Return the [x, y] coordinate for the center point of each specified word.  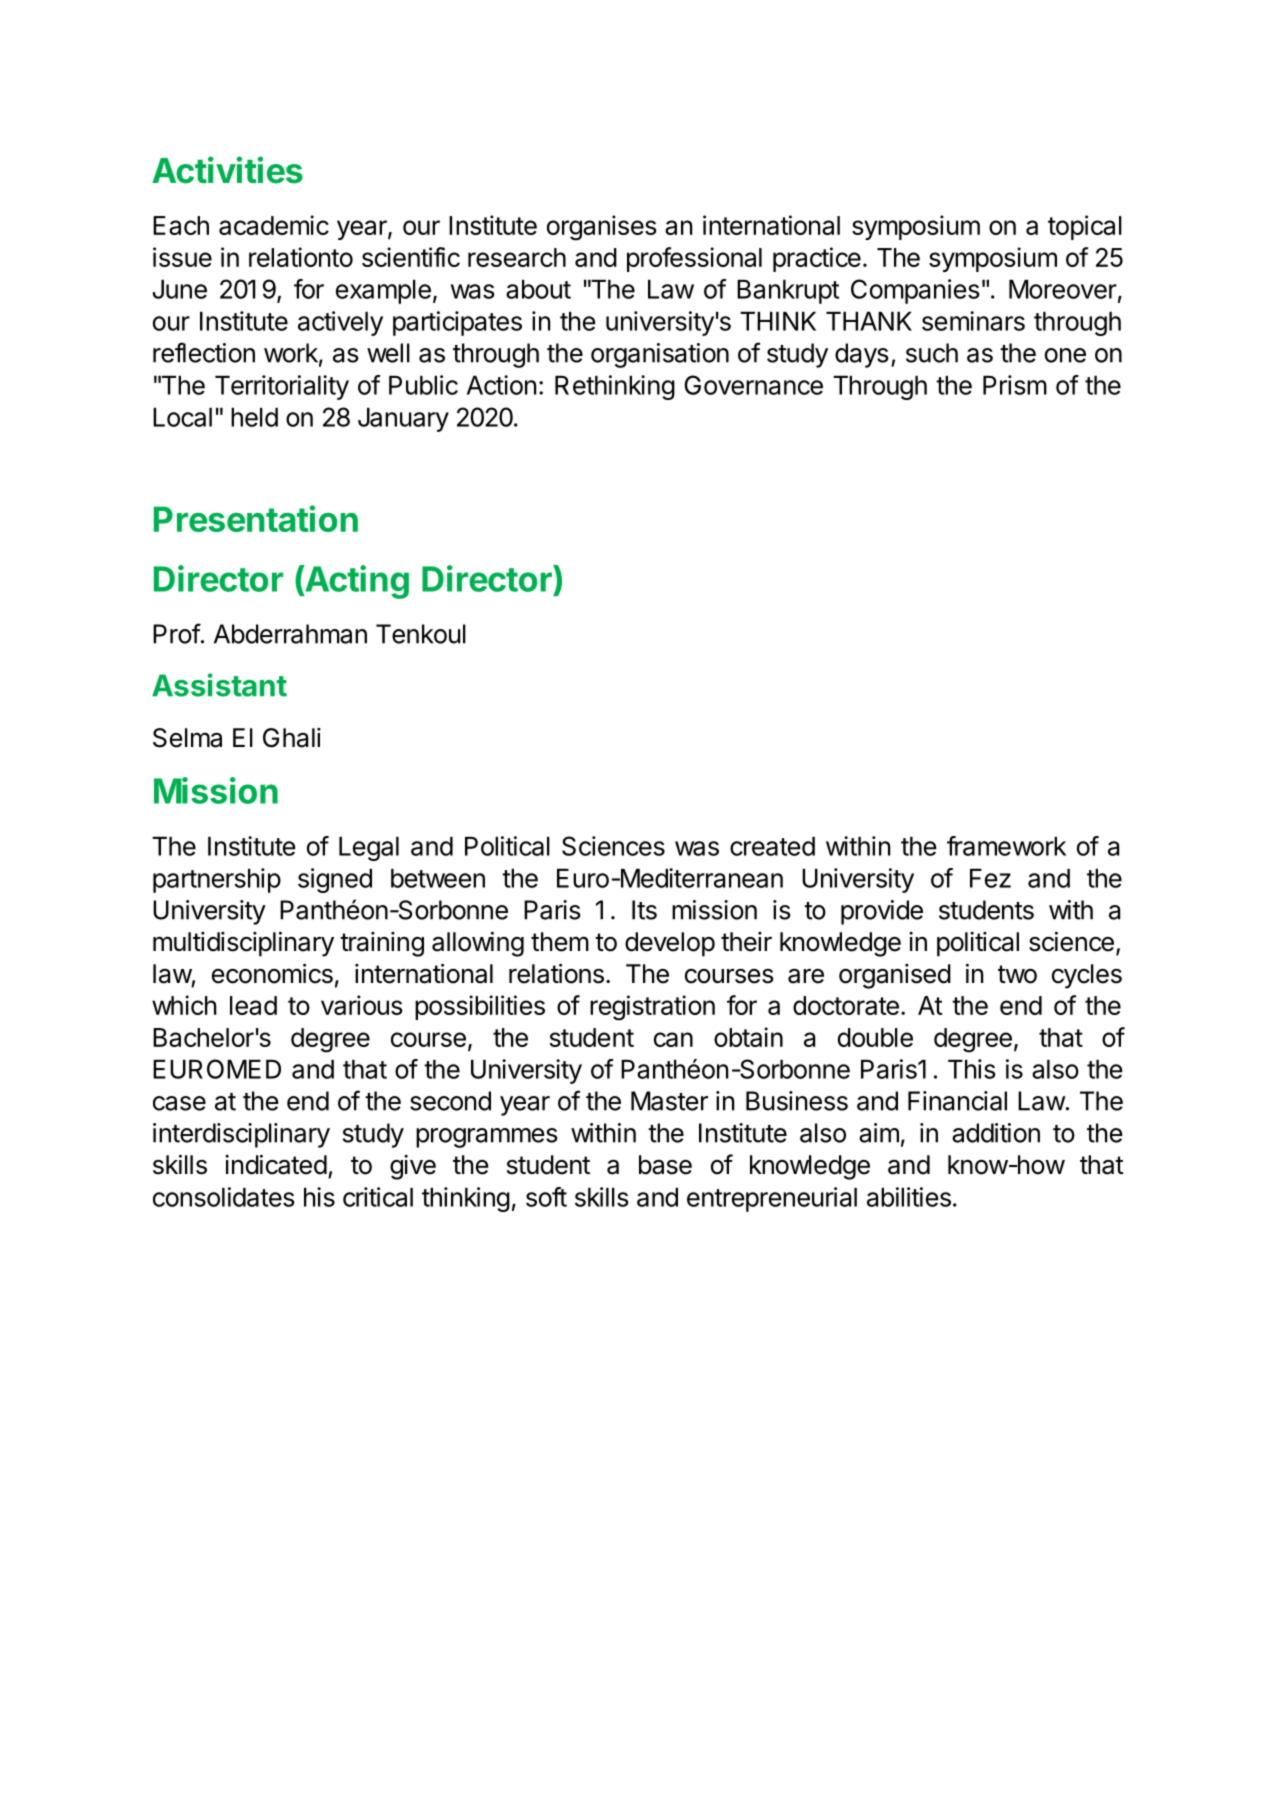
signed [335, 880]
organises [602, 228]
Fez [990, 878]
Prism [1015, 385]
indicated [276, 1164]
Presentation [256, 518]
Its [644, 910]
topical [1085, 227]
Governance [753, 385]
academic [274, 225]
